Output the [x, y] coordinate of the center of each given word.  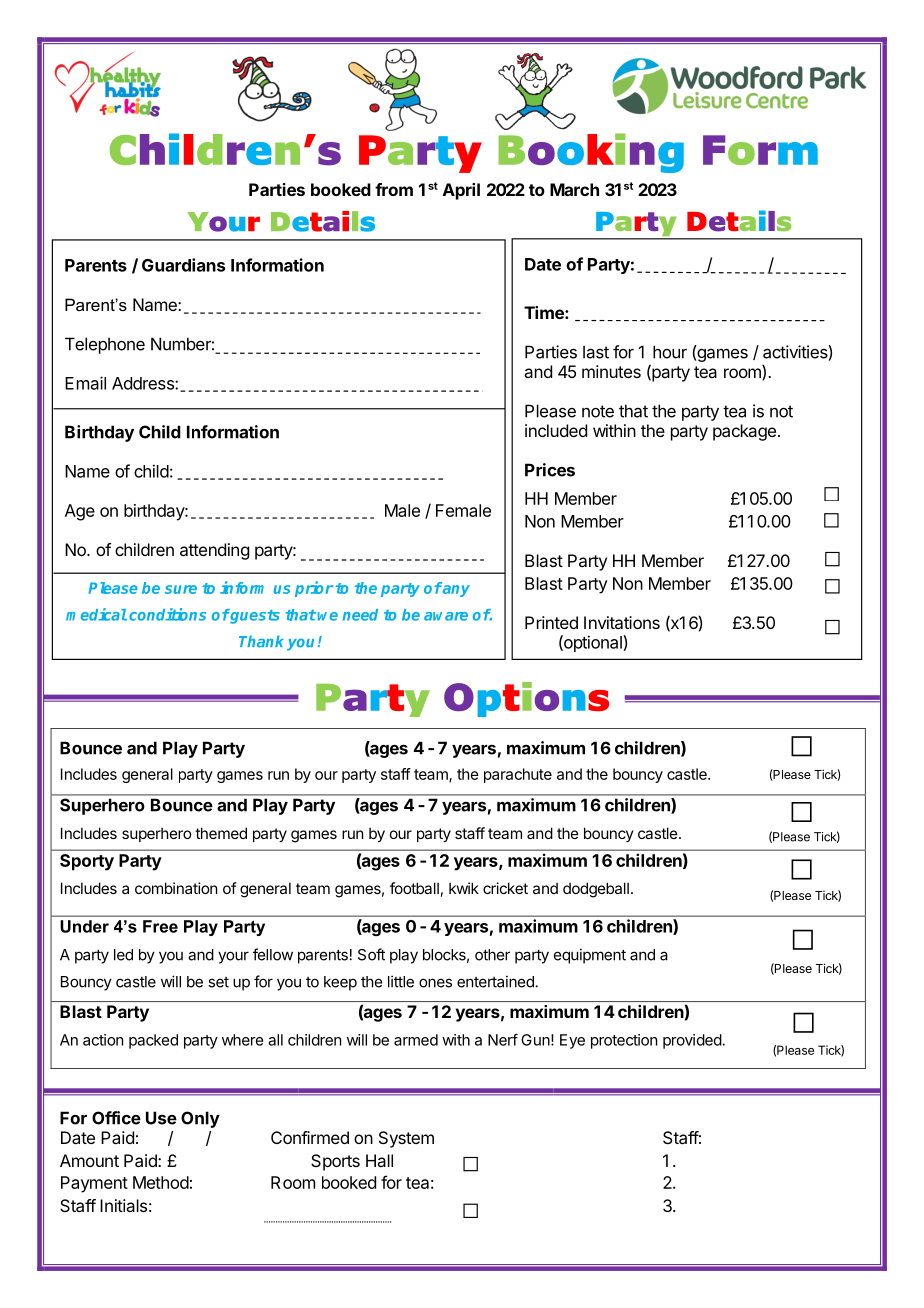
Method [161, 1182]
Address [144, 383]
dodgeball [596, 890]
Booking [591, 153]
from [394, 189]
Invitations [622, 622]
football [414, 888]
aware [446, 616]
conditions [167, 614]
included [556, 430]
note [598, 411]
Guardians [183, 265]
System [406, 1139]
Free [160, 926]
